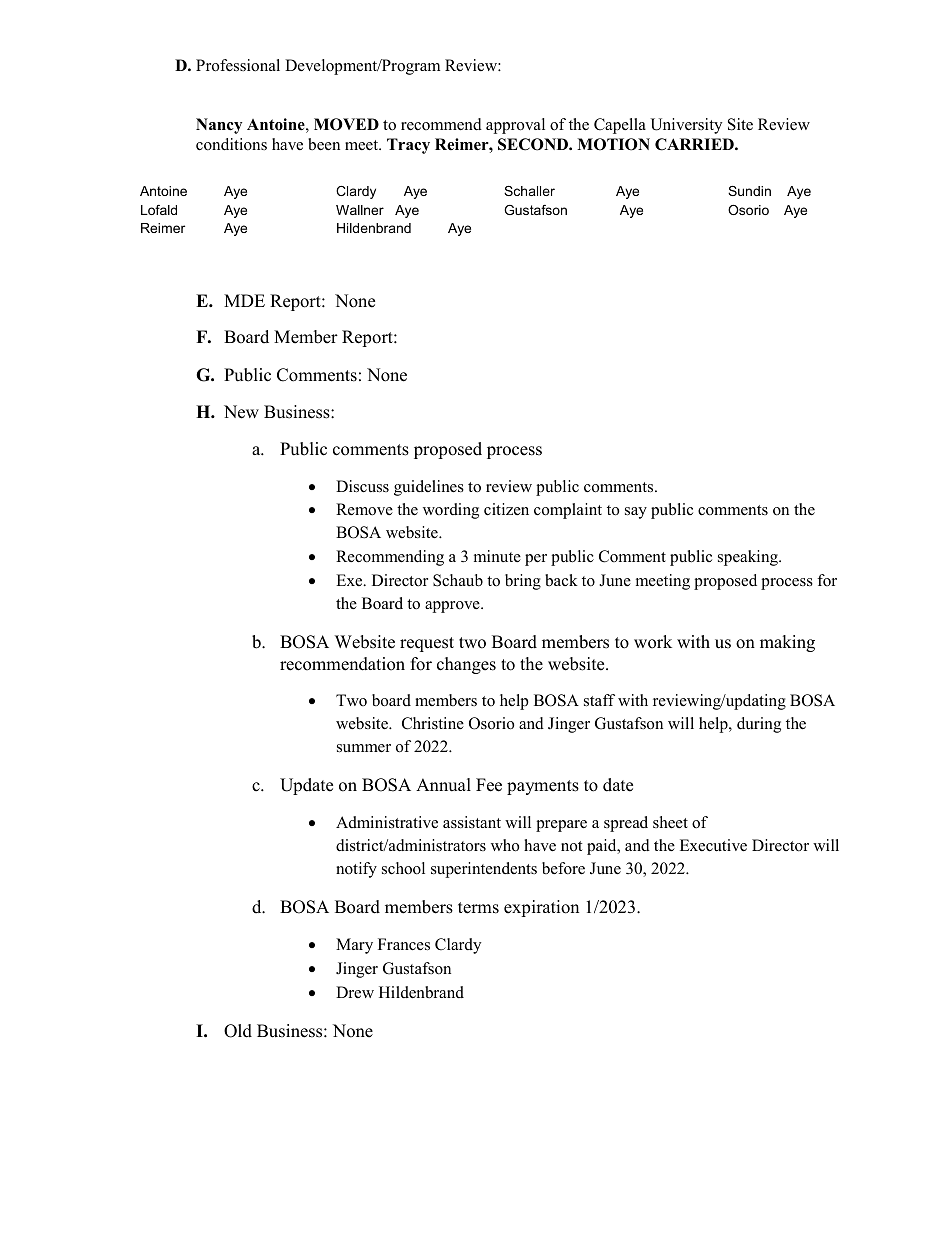  Describe the element at coordinates (244, 300) in the image. I see `MDE` at that location.
